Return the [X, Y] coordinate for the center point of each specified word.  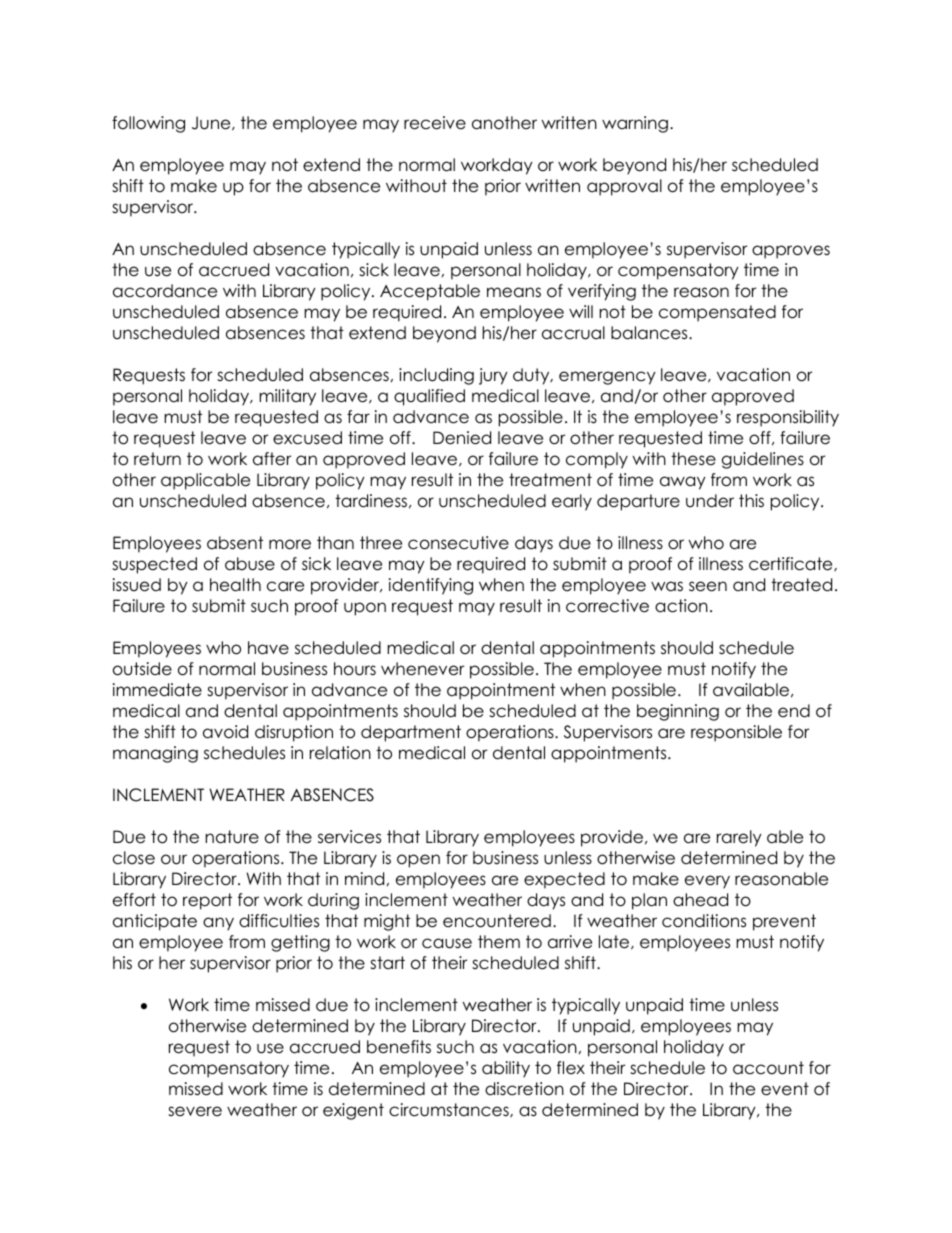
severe [195, 1111]
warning [635, 124]
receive [435, 123]
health [235, 585]
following [148, 124]
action [681, 606]
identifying [431, 586]
